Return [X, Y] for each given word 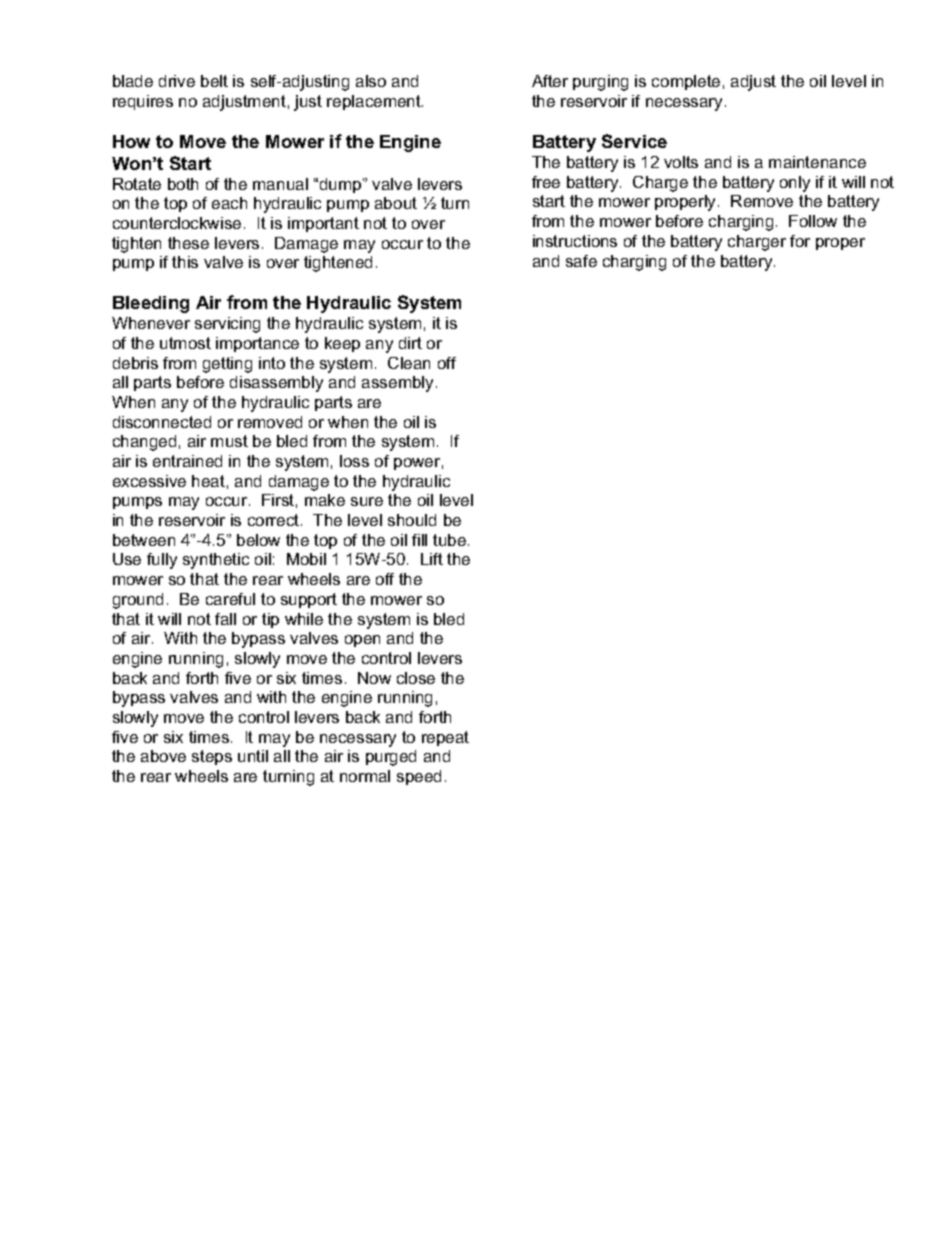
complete [686, 82]
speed [419, 777]
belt [214, 81]
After [550, 81]
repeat [445, 738]
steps [212, 757]
